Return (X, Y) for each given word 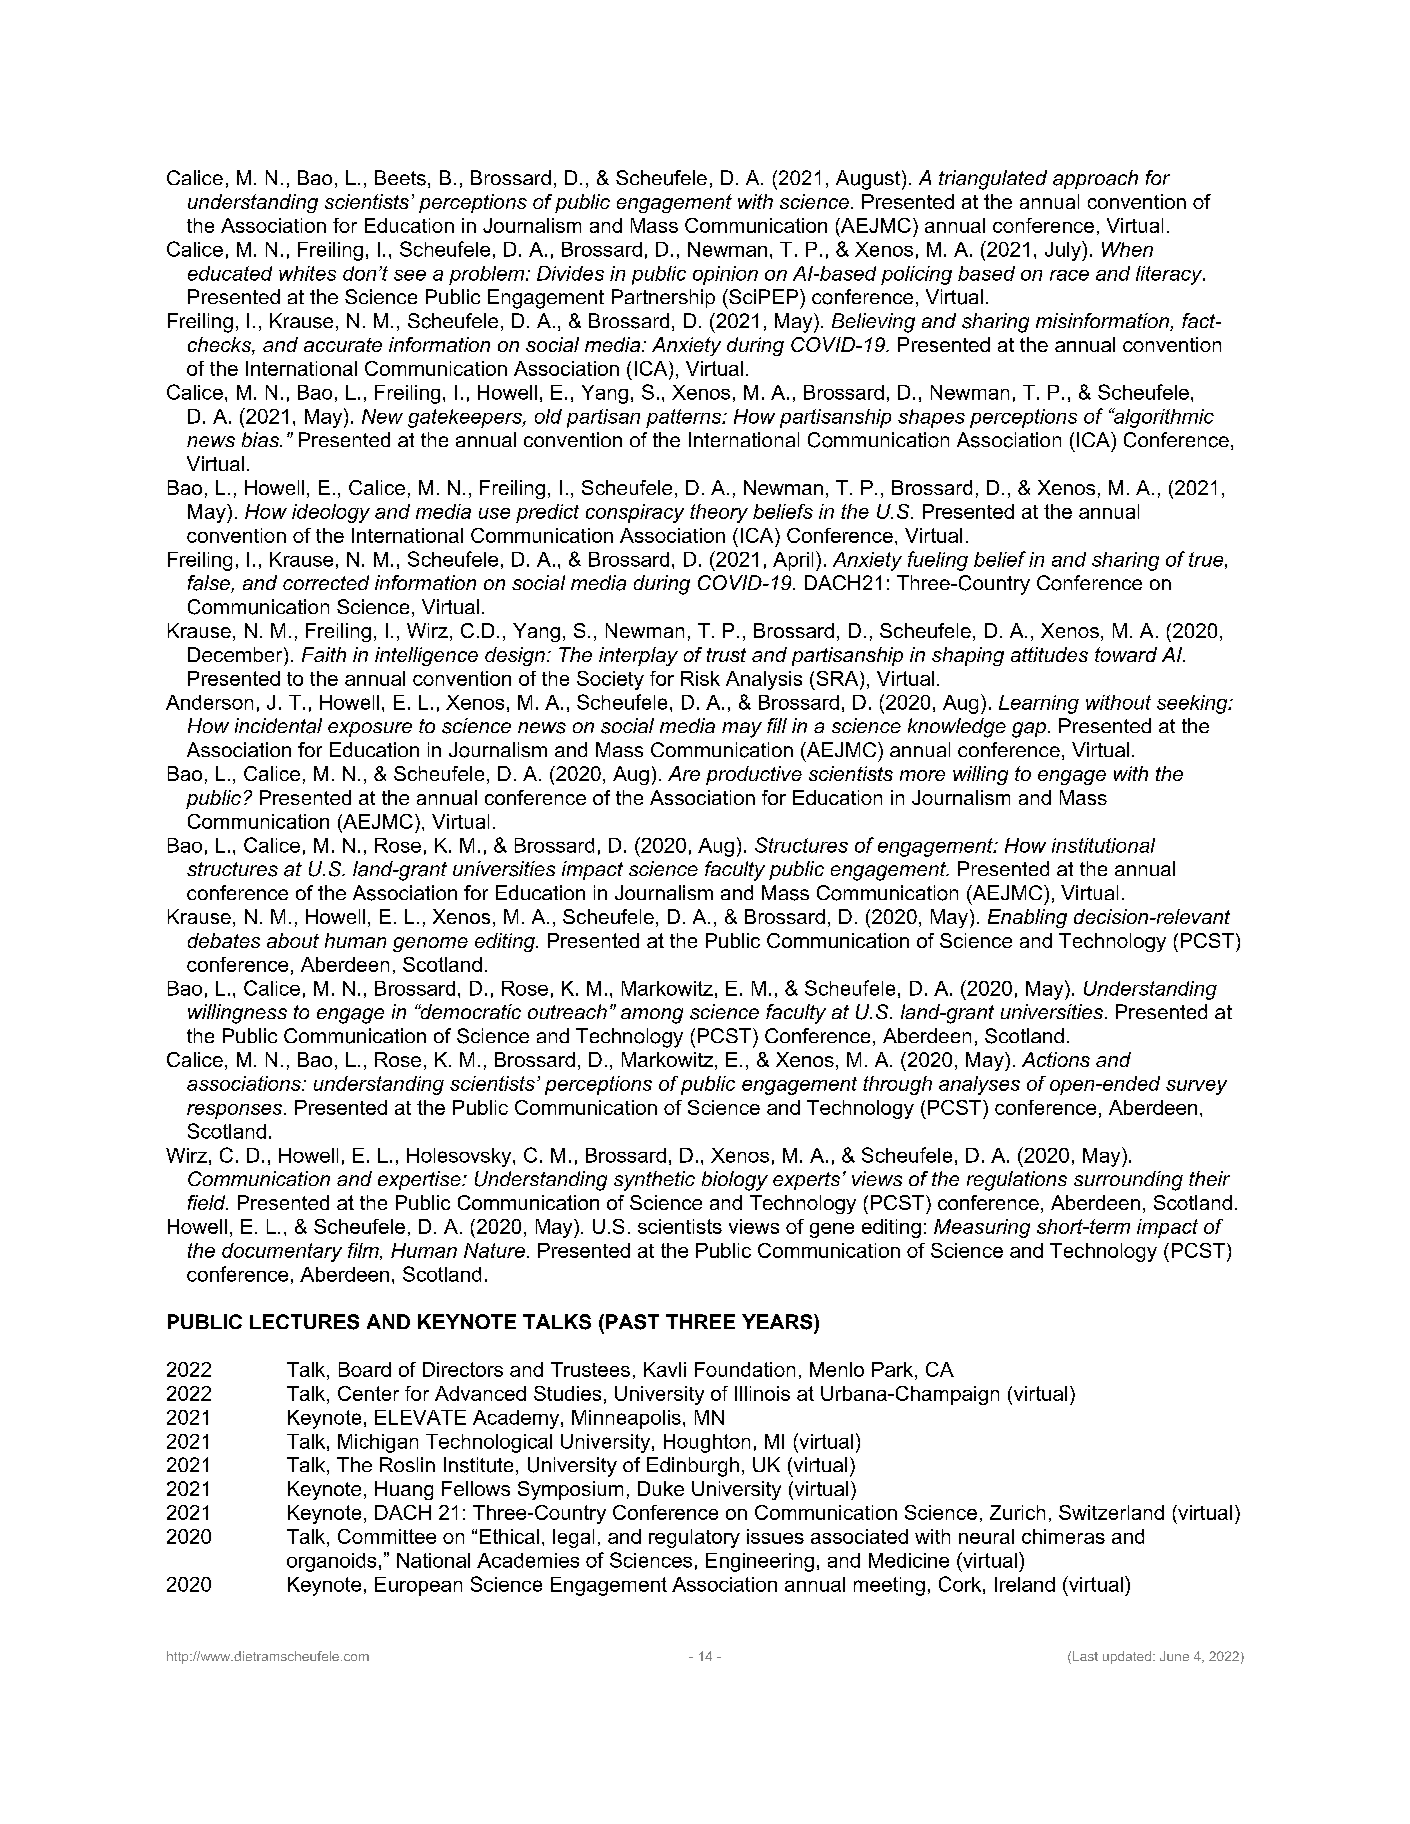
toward (1126, 654)
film (364, 1251)
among (652, 1016)
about (293, 940)
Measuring (982, 1228)
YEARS (778, 1322)
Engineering (760, 1562)
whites (307, 273)
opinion (725, 275)
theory (719, 513)
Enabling (1027, 918)
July (1064, 251)
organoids (331, 1562)
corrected (326, 582)
